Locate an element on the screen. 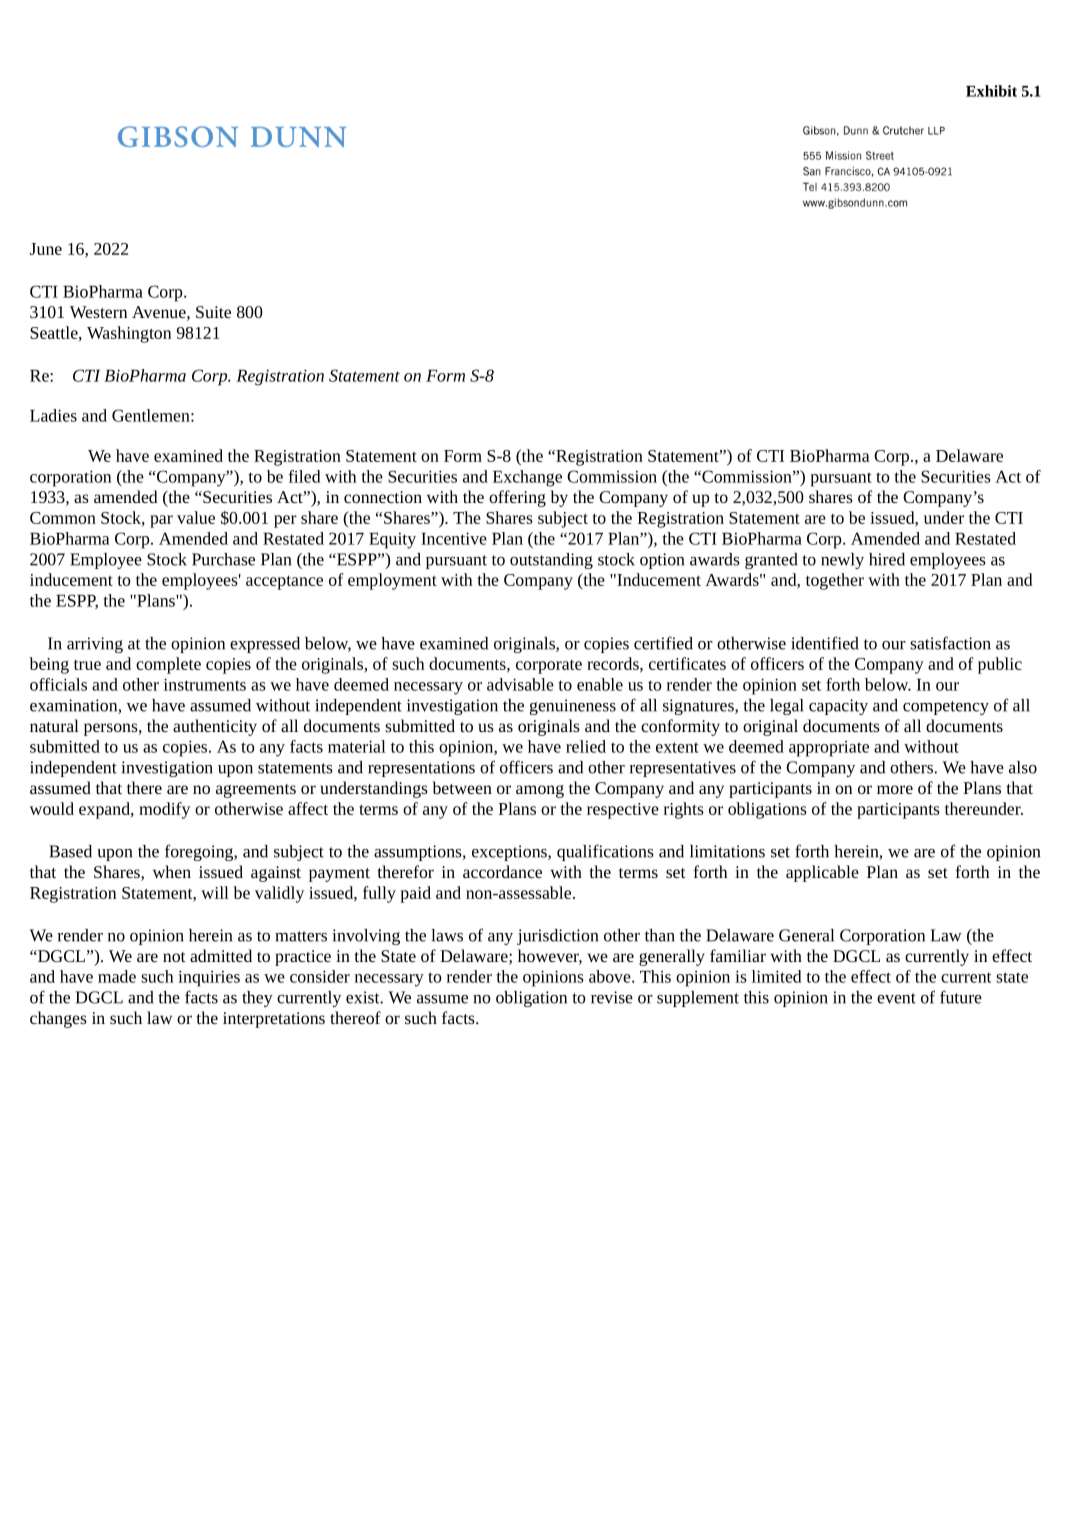  among is located at coordinates (540, 791).
